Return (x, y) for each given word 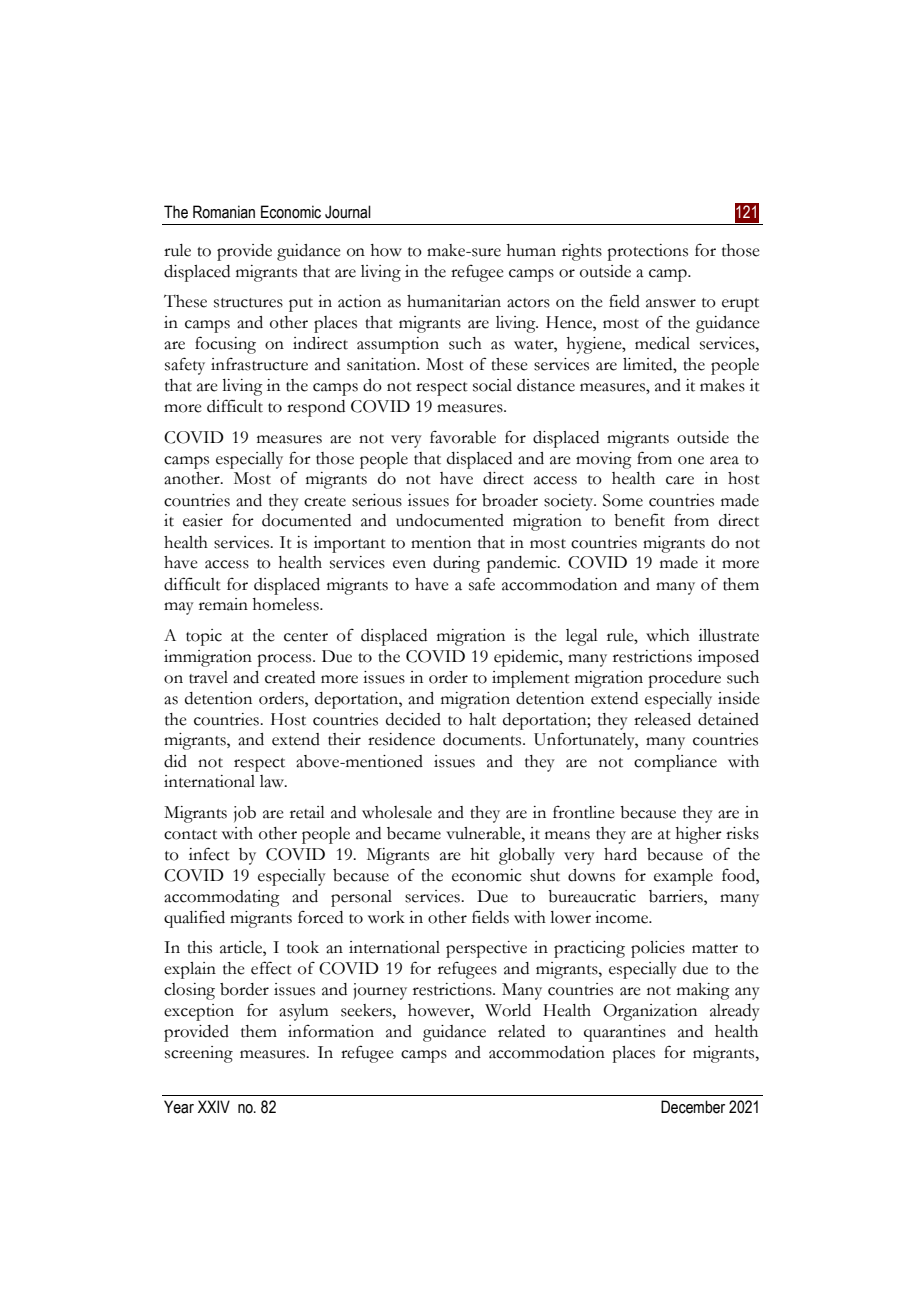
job (245, 814)
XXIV (214, 1106)
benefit (639, 520)
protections (647, 252)
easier (203, 520)
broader (510, 500)
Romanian (224, 212)
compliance (675, 763)
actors (528, 303)
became (414, 833)
